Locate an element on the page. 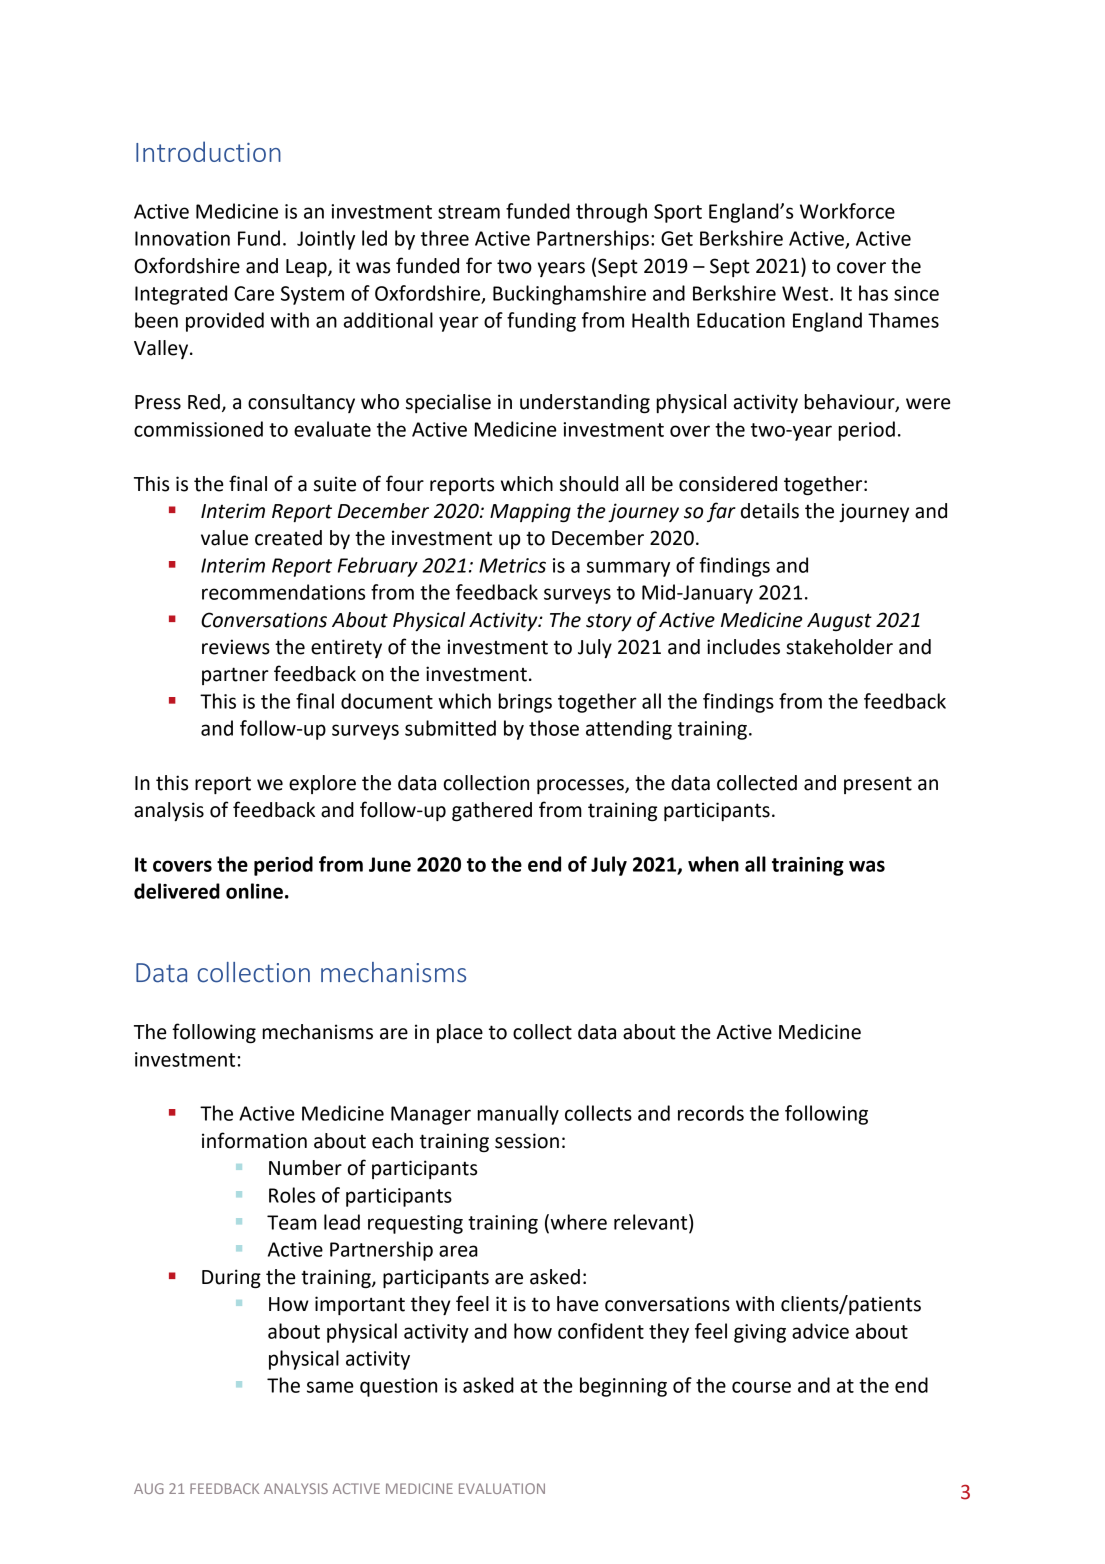 This page has width=1105, height=1564. Workforce is located at coordinates (847, 211).
